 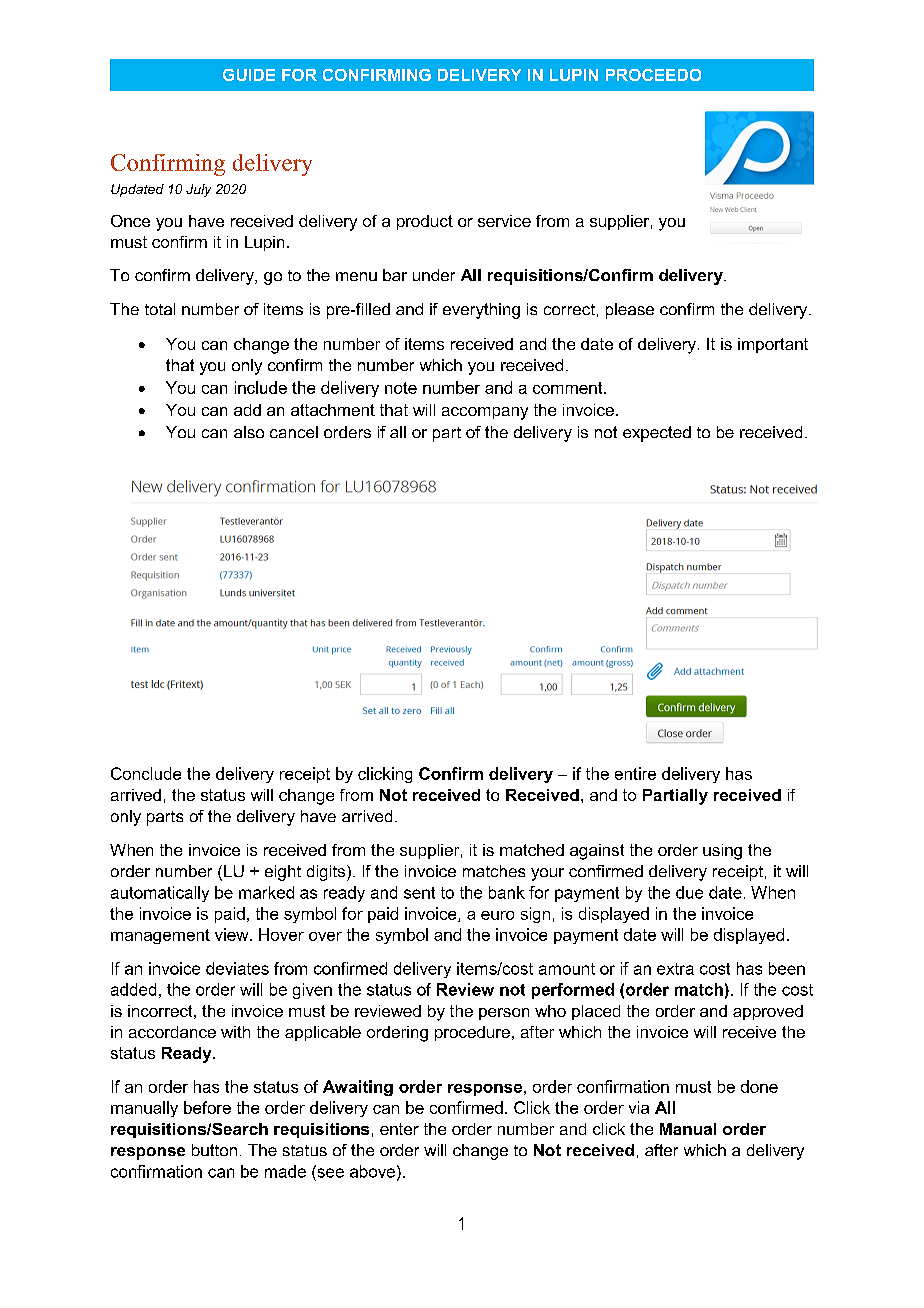 I want to click on include, so click(x=261, y=387).
